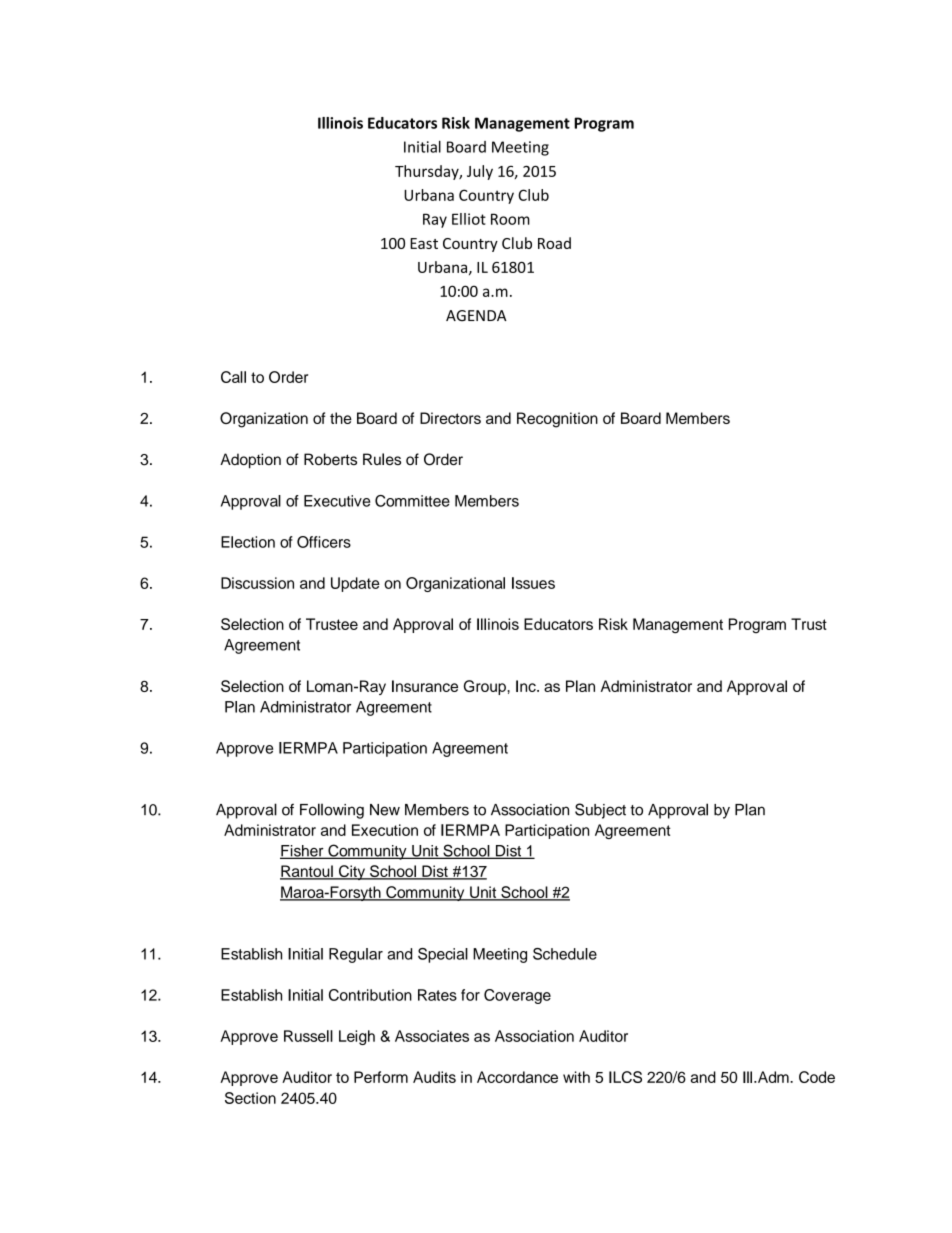 The height and width of the document is (1233, 952). What do you see at coordinates (527, 686) in the document?
I see `Inc` at bounding box center [527, 686].
